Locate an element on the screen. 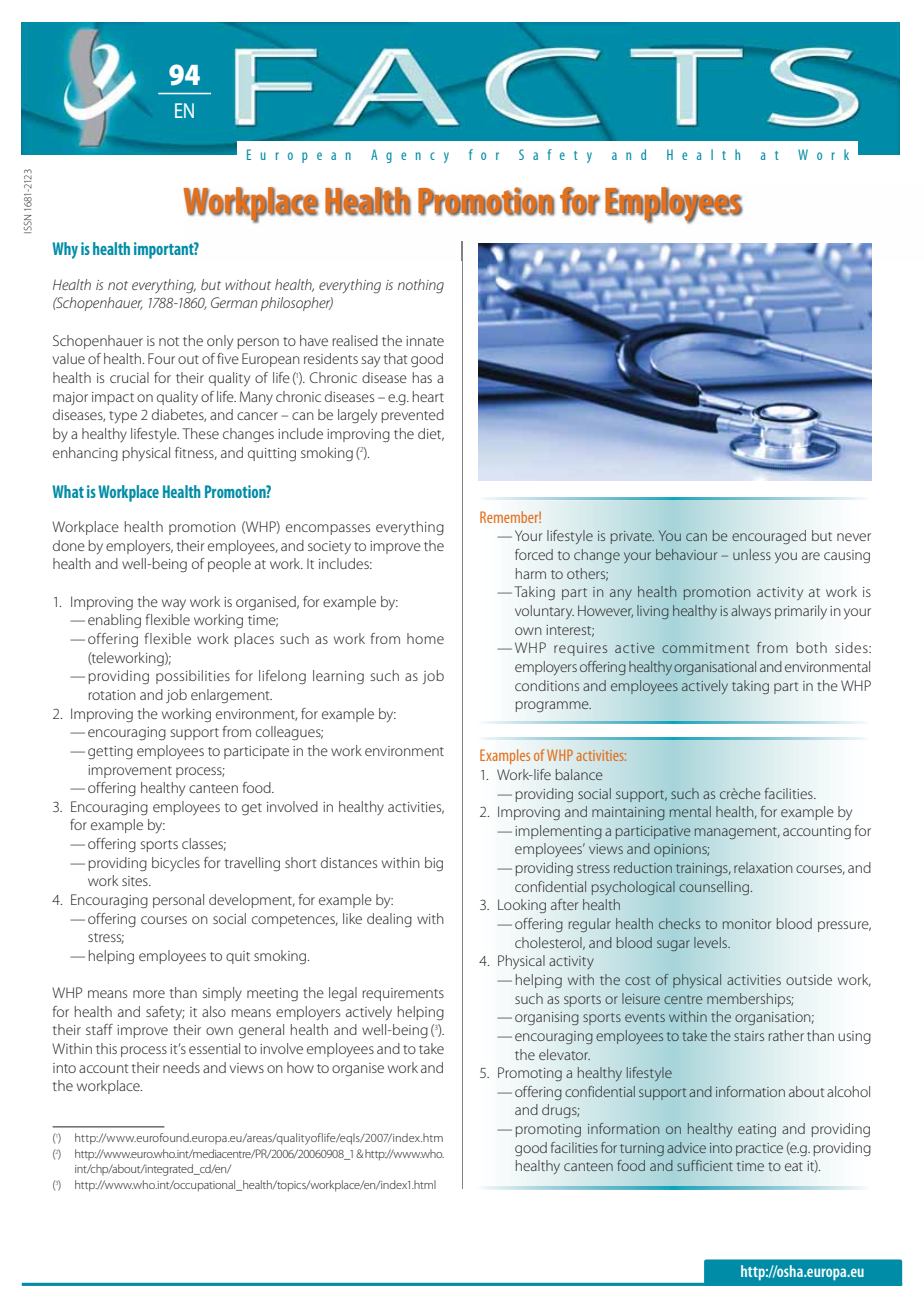 This screenshot has width=924, height=1308. nothing is located at coordinates (421, 286).
